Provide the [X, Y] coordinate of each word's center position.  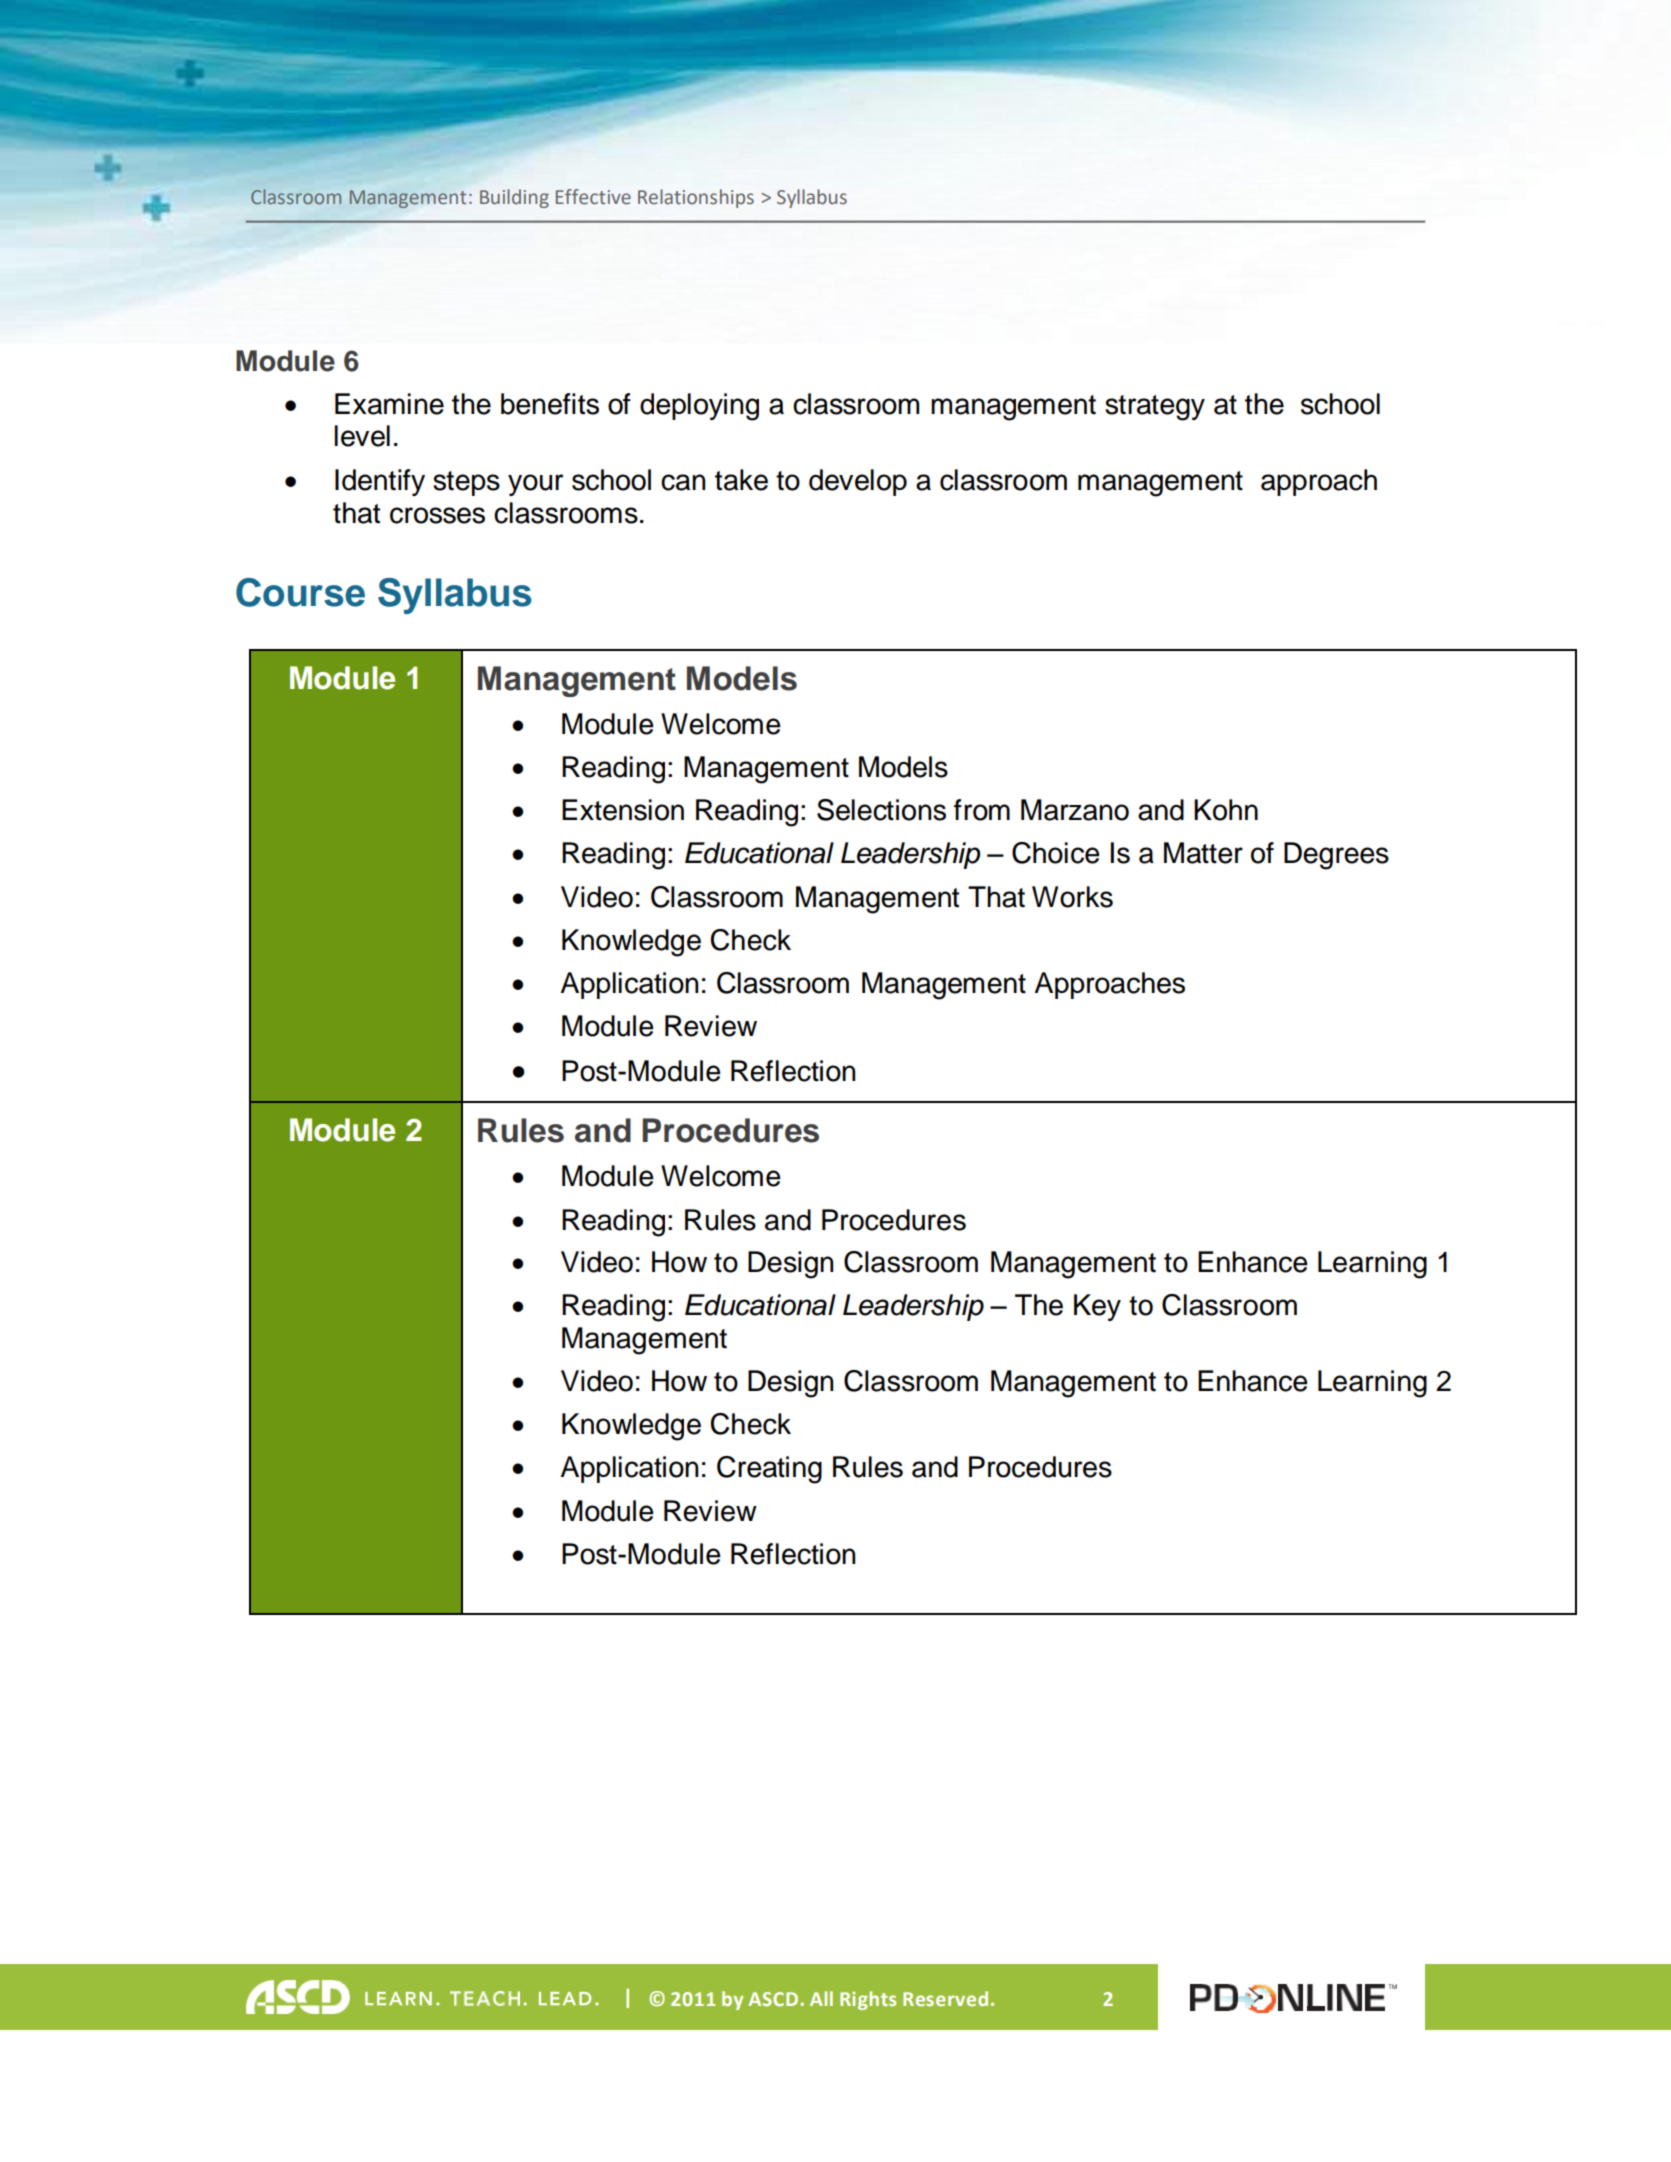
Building [514, 198]
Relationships [696, 198]
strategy [1155, 408]
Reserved [945, 1998]
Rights [868, 2000]
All [821, 1998]
